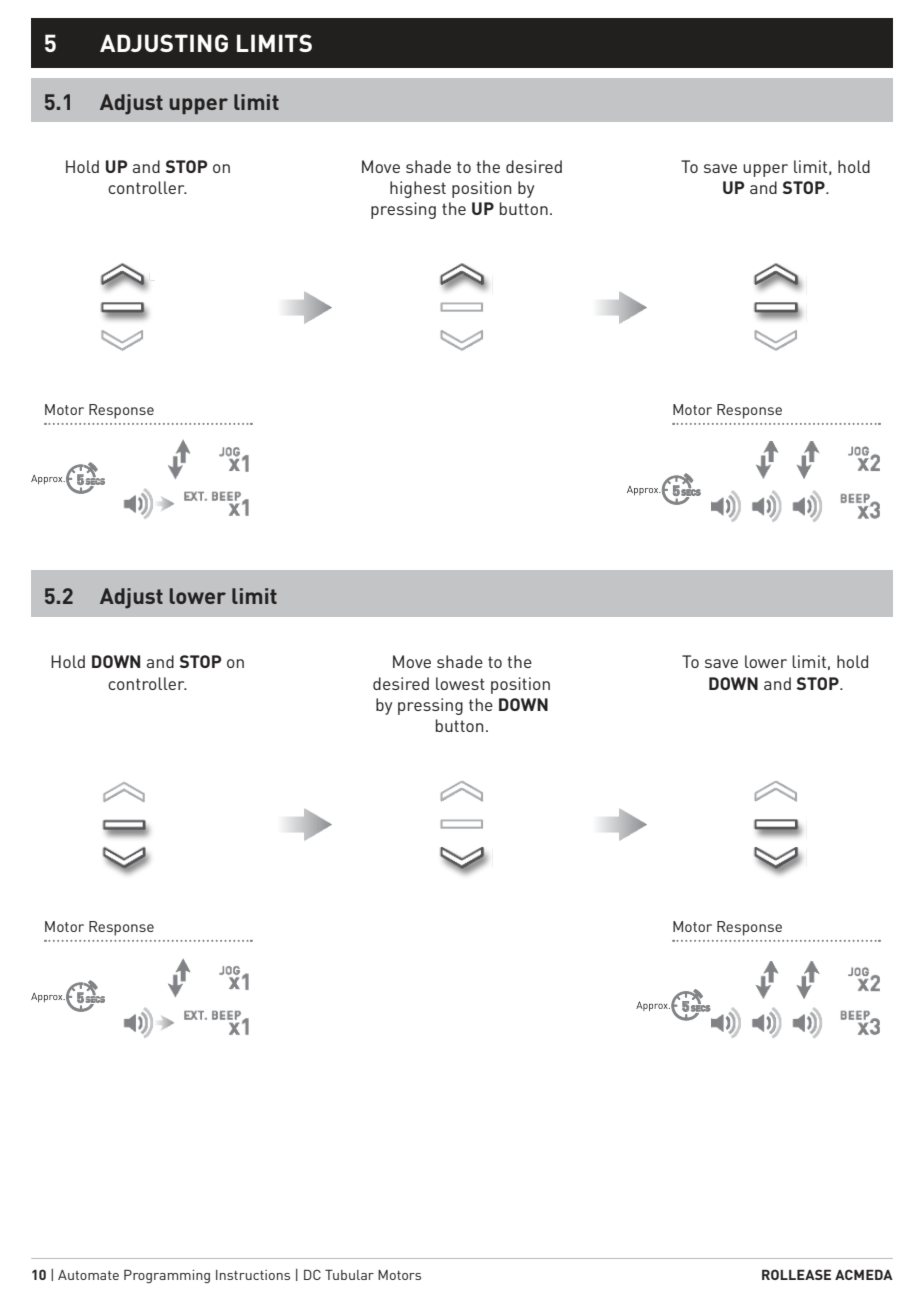 This screenshot has height=1311, width=924. I want to click on Instructions, so click(253, 1275).
